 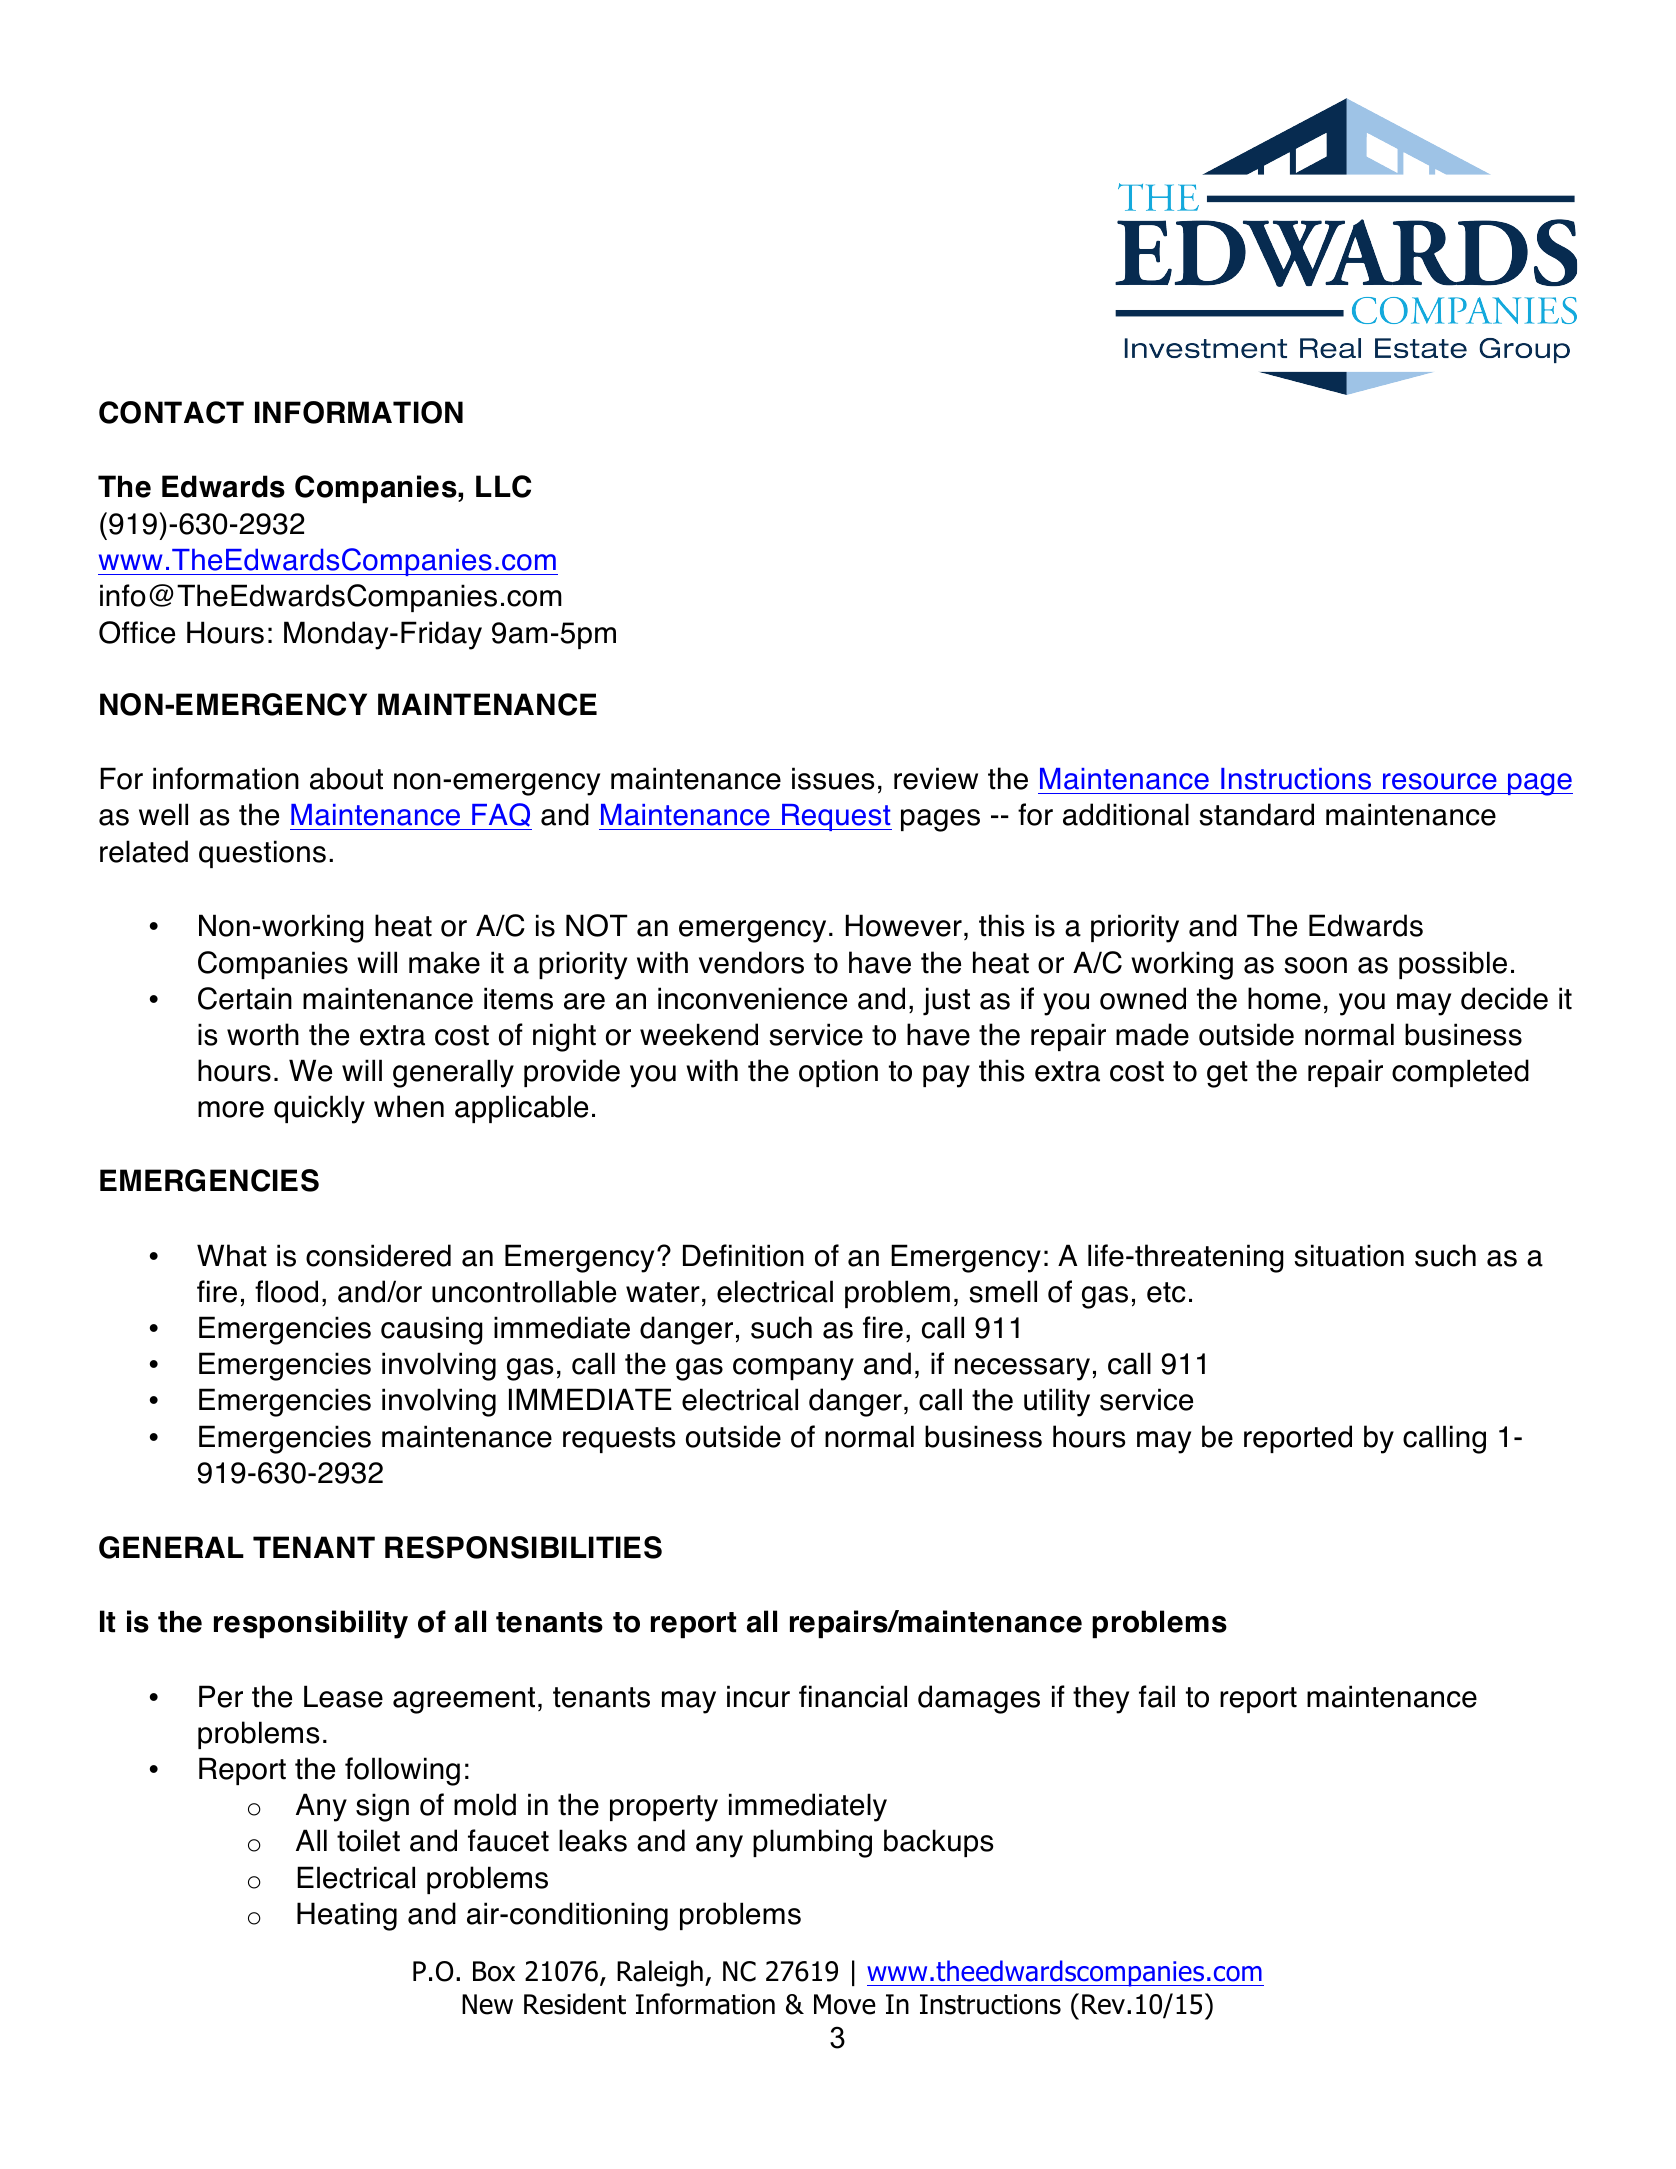 I want to click on standard, so click(x=1256, y=814).
